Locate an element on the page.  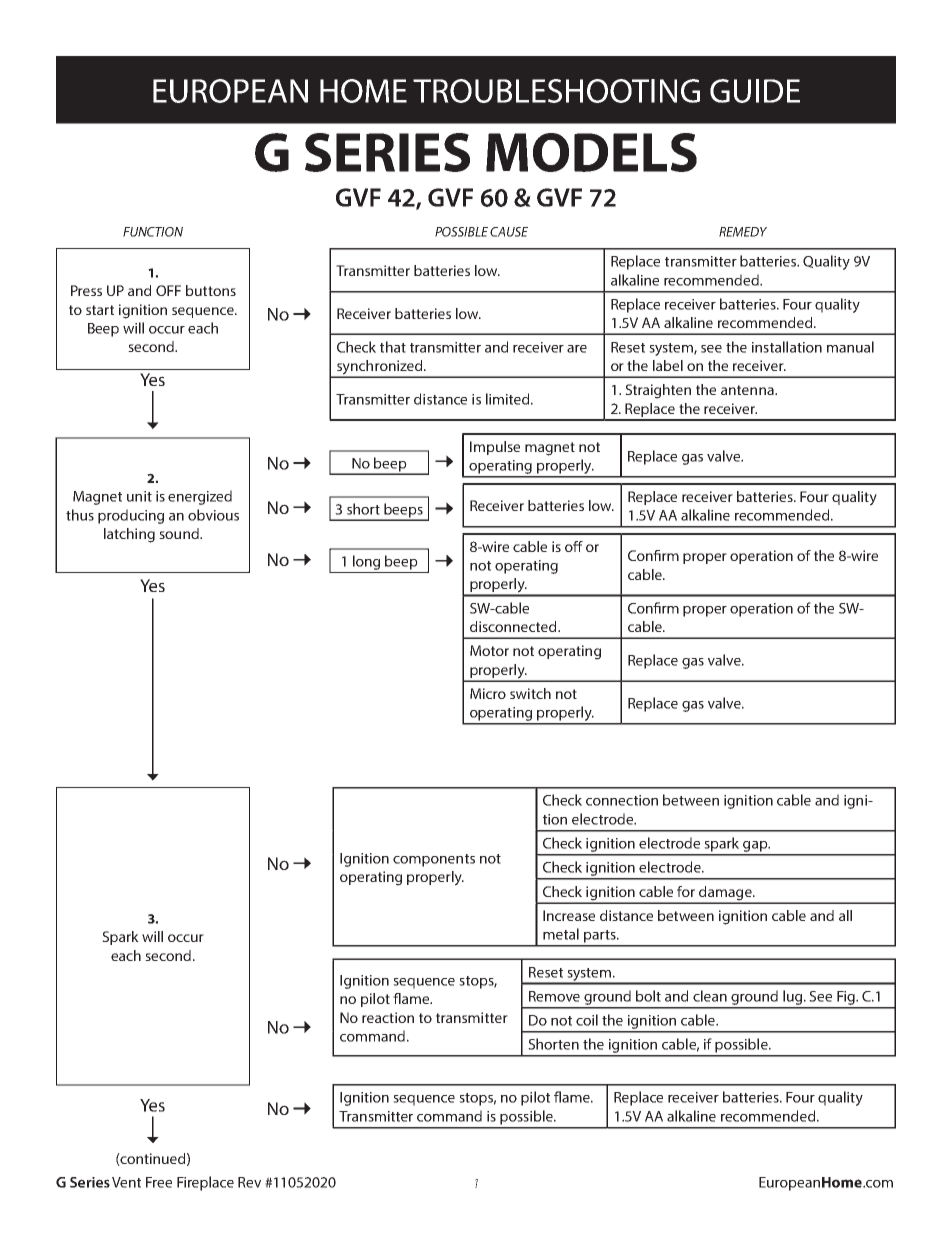
clean is located at coordinates (710, 996).
